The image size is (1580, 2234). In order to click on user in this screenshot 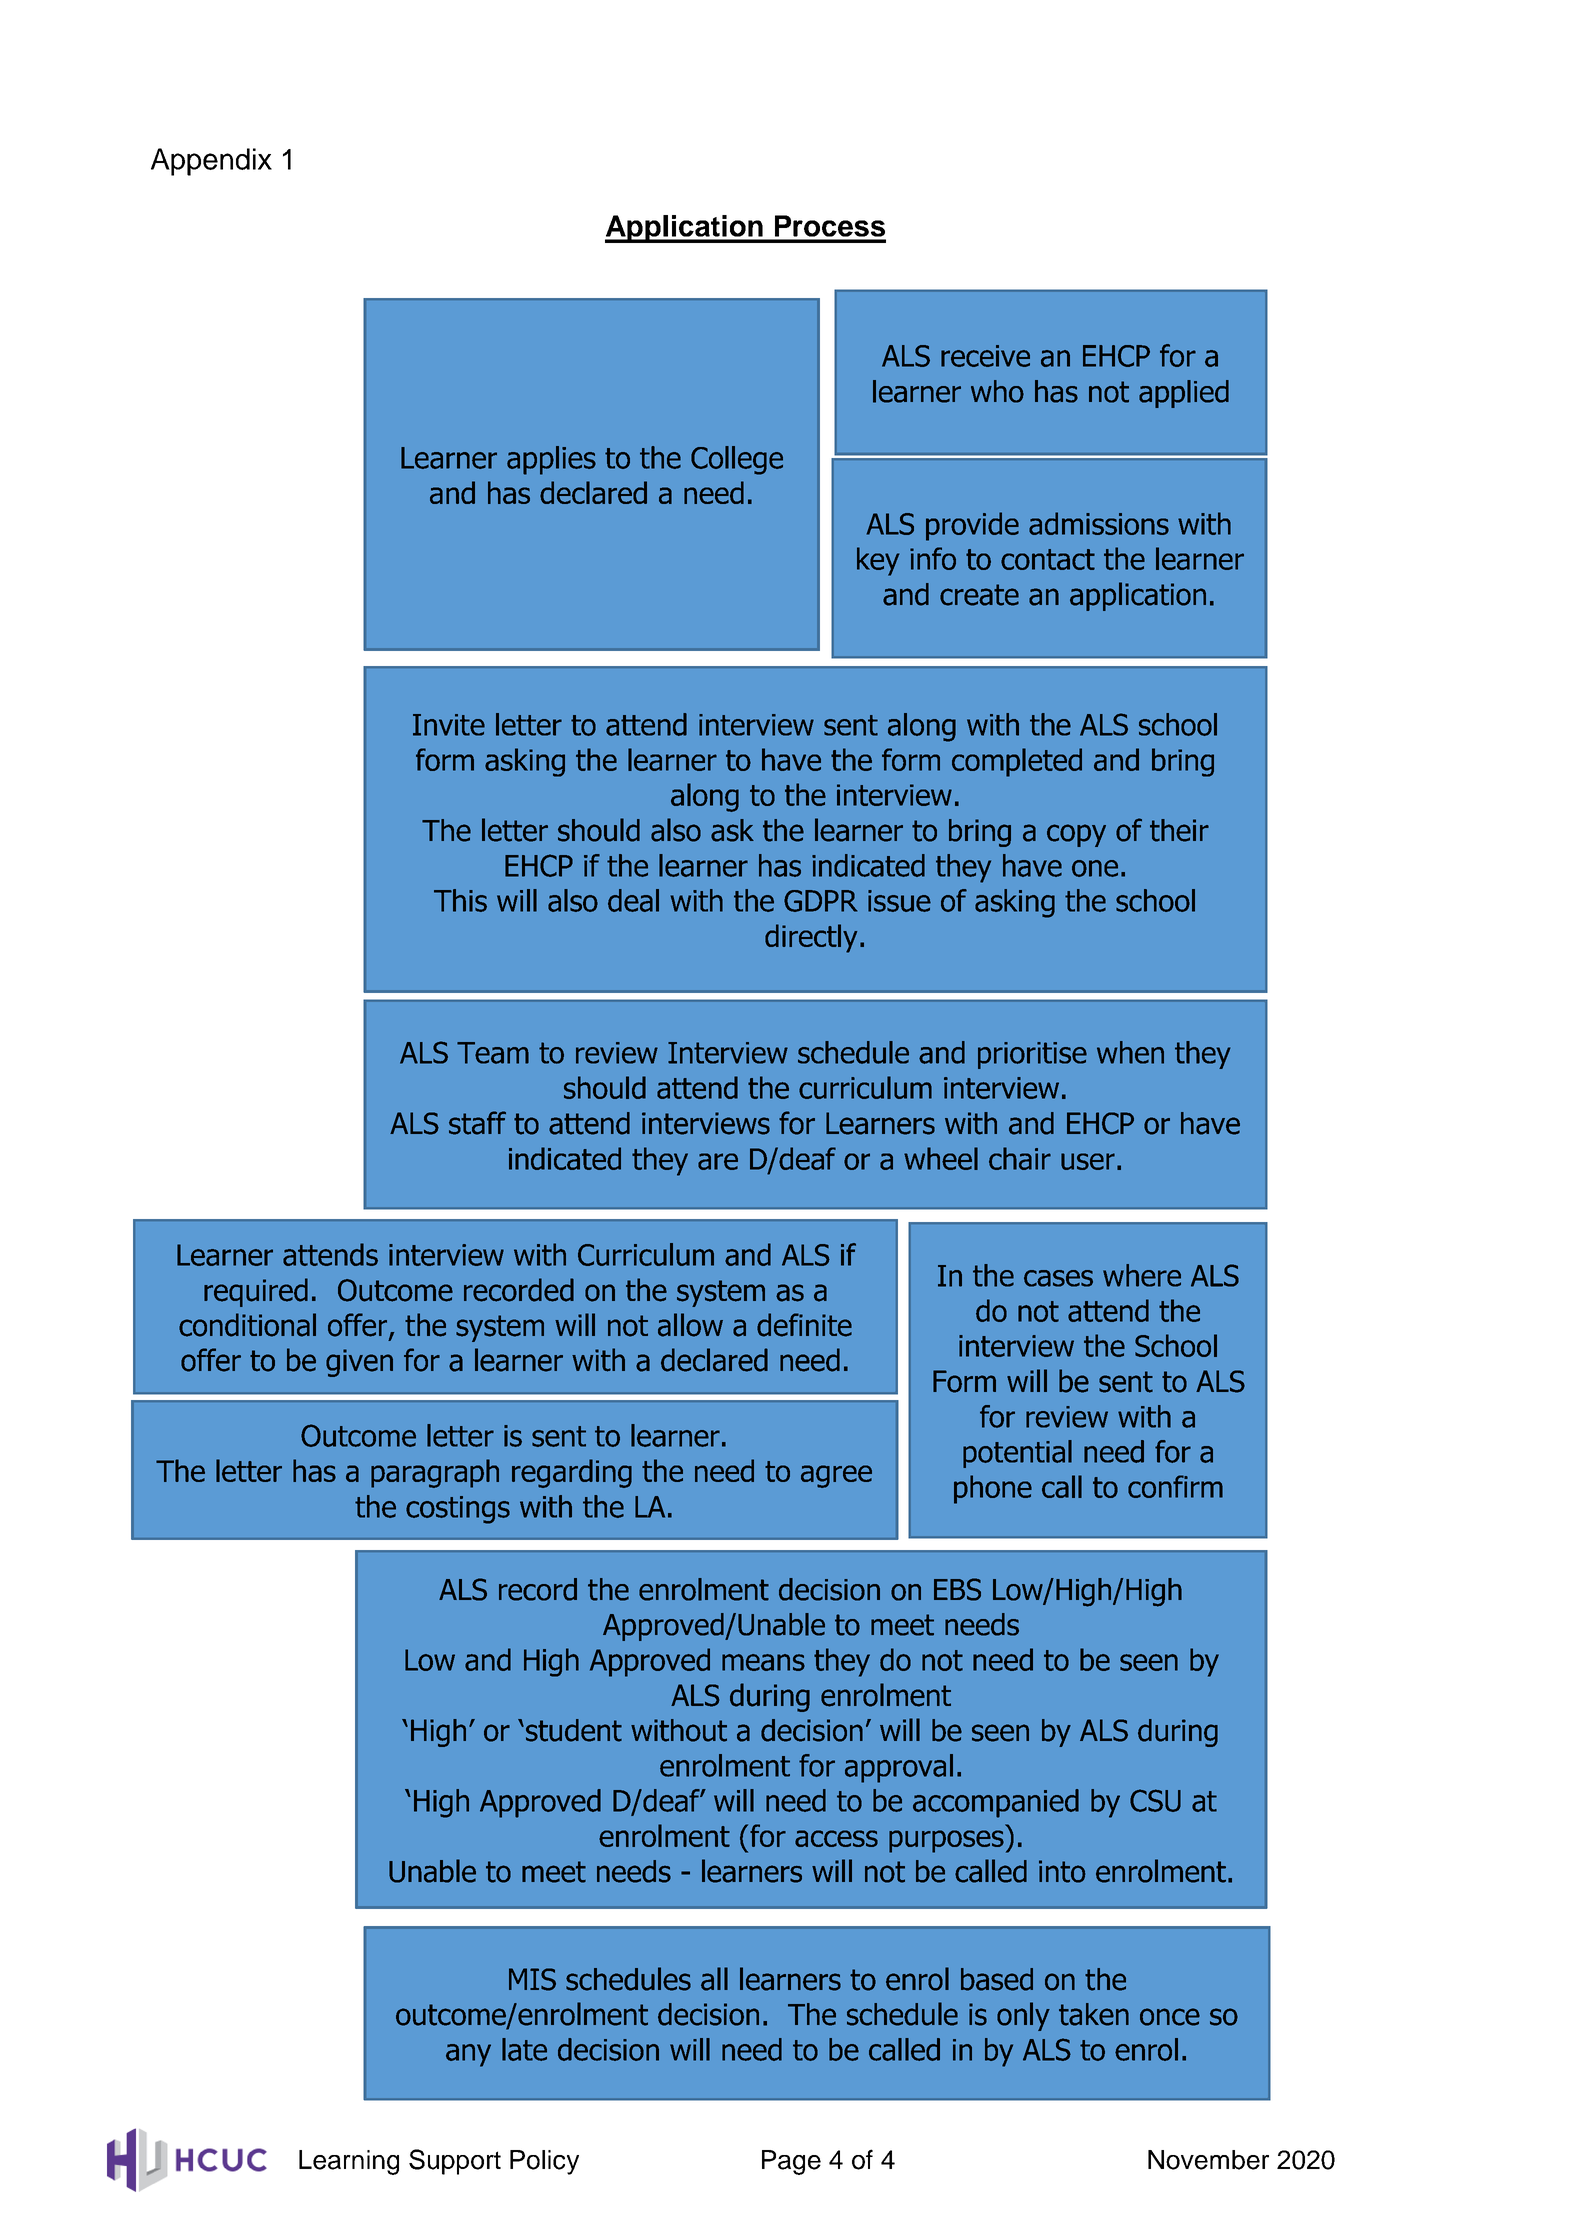, I will do `click(1088, 1161)`.
